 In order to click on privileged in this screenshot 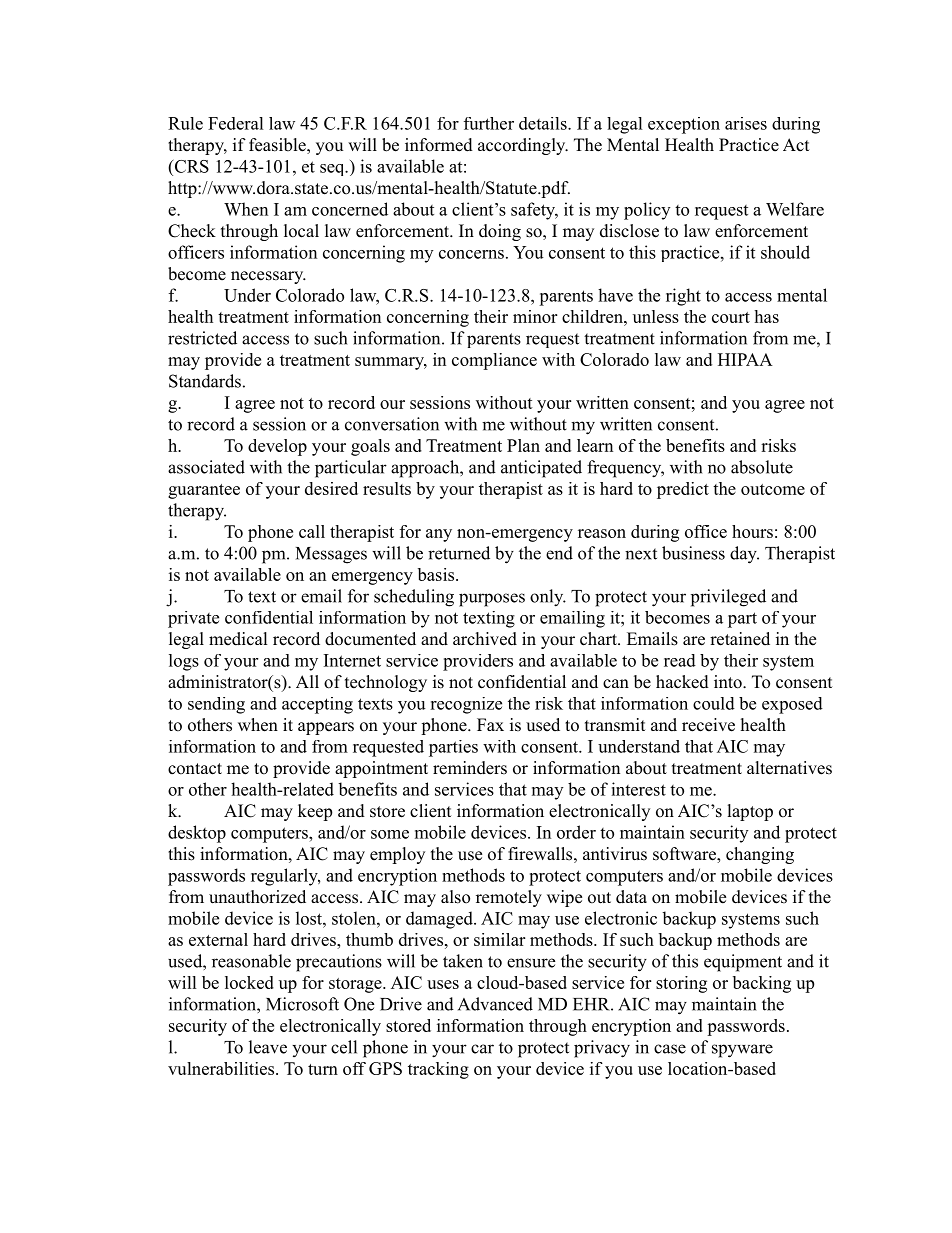, I will do `click(728, 598)`.
